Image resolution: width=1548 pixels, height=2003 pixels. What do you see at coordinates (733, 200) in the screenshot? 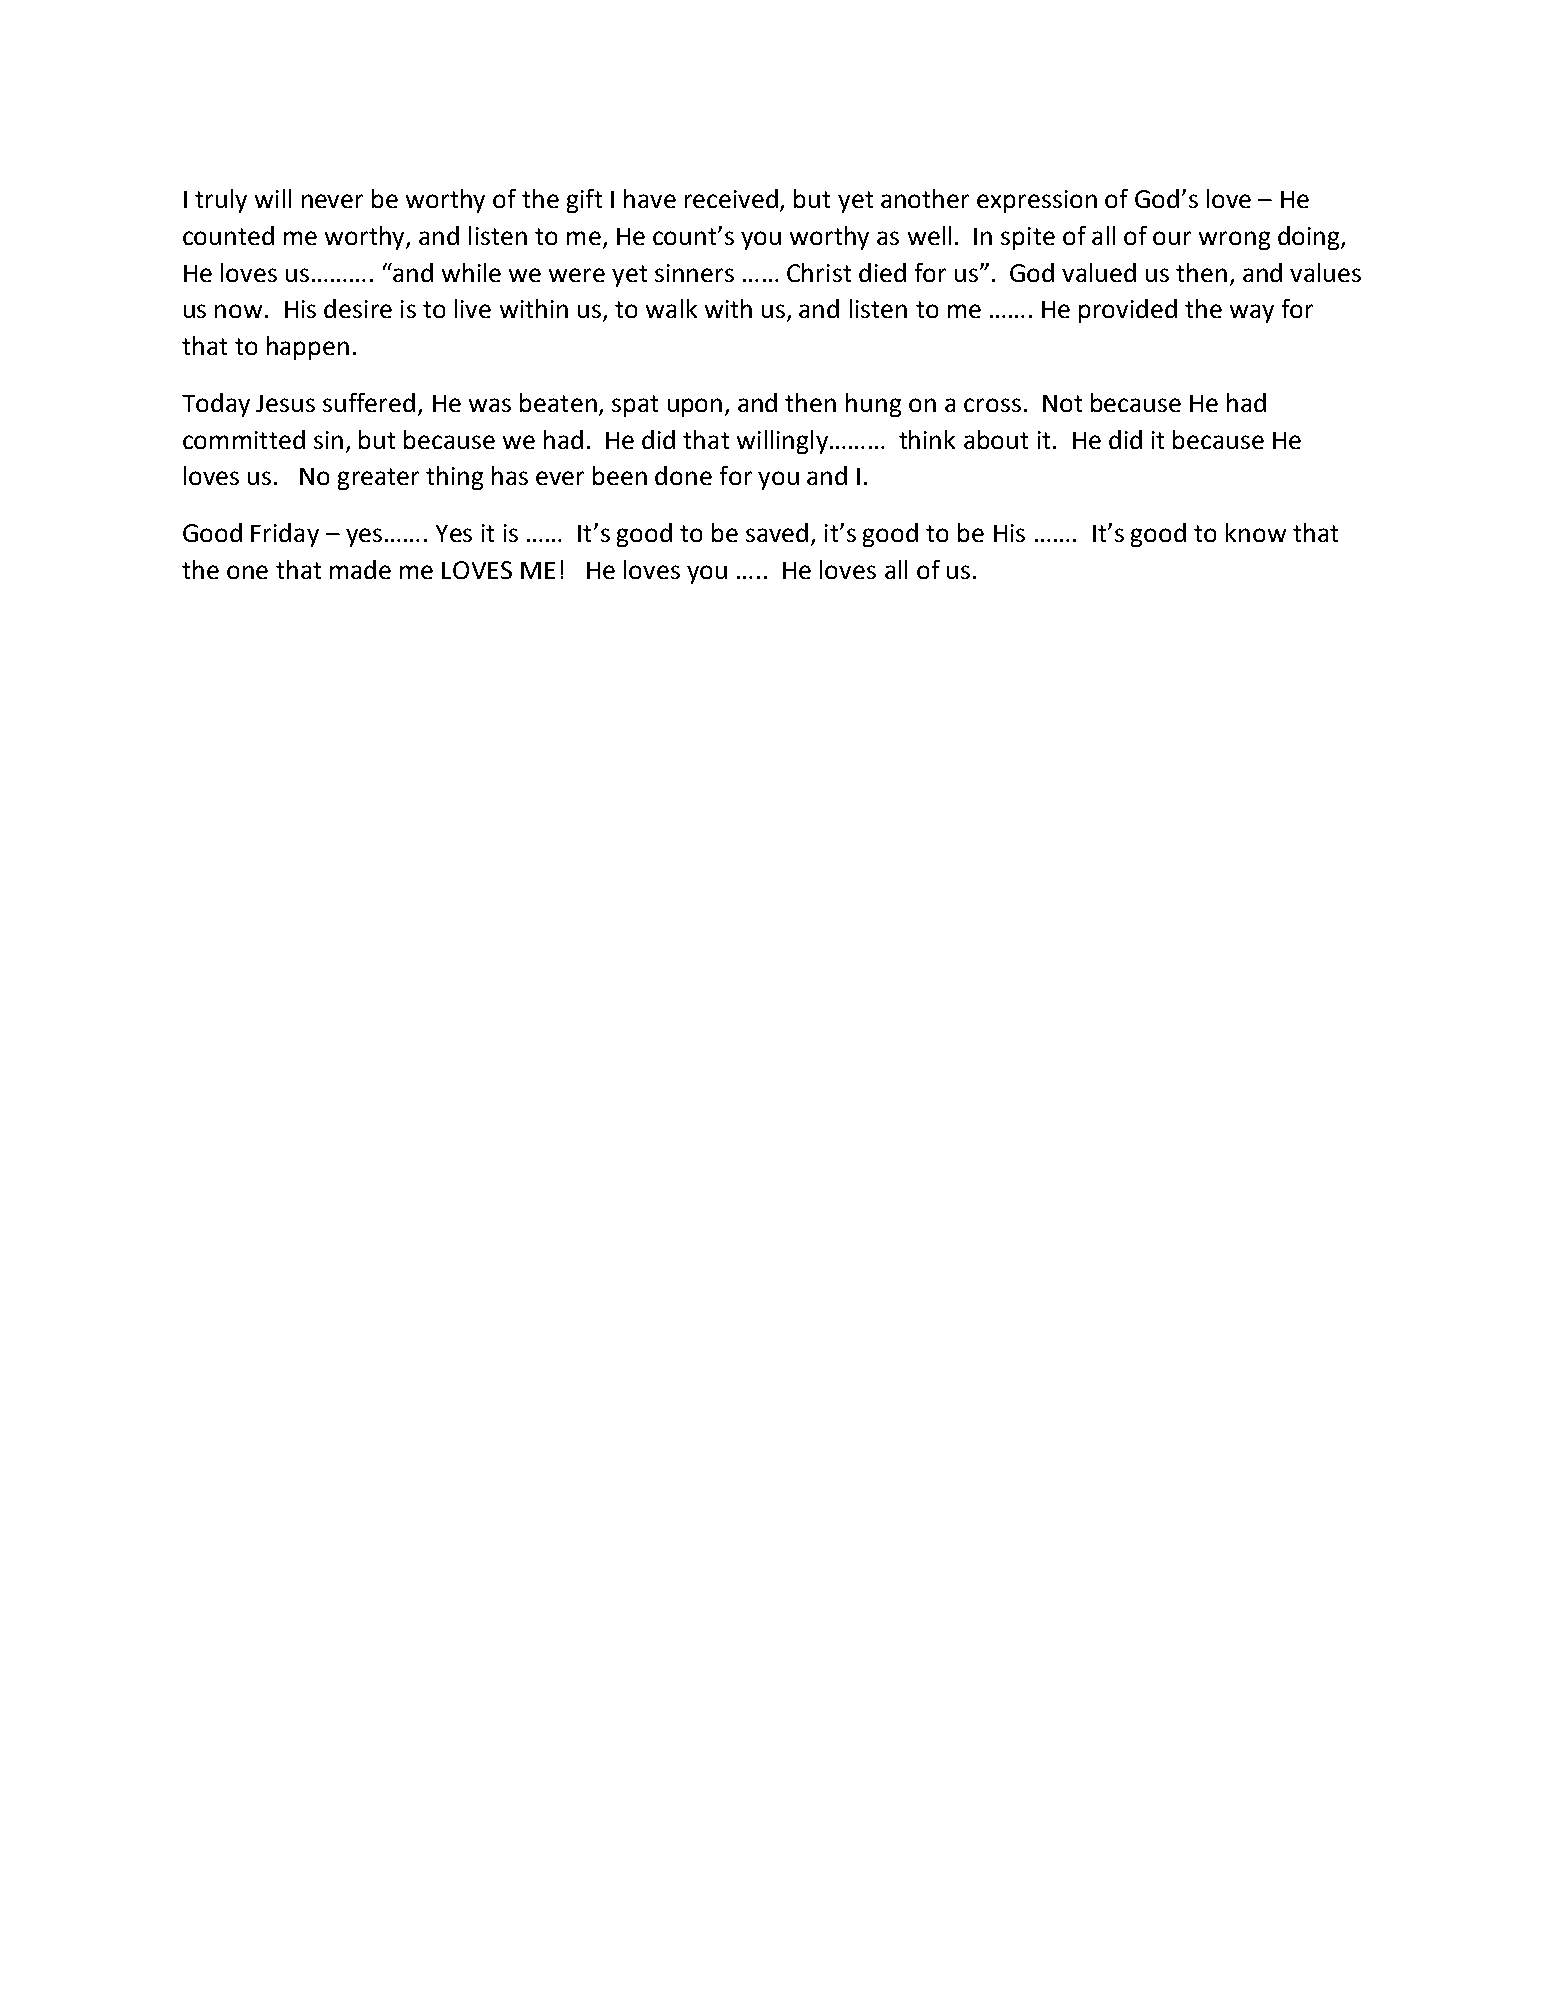
I see `received` at bounding box center [733, 200].
